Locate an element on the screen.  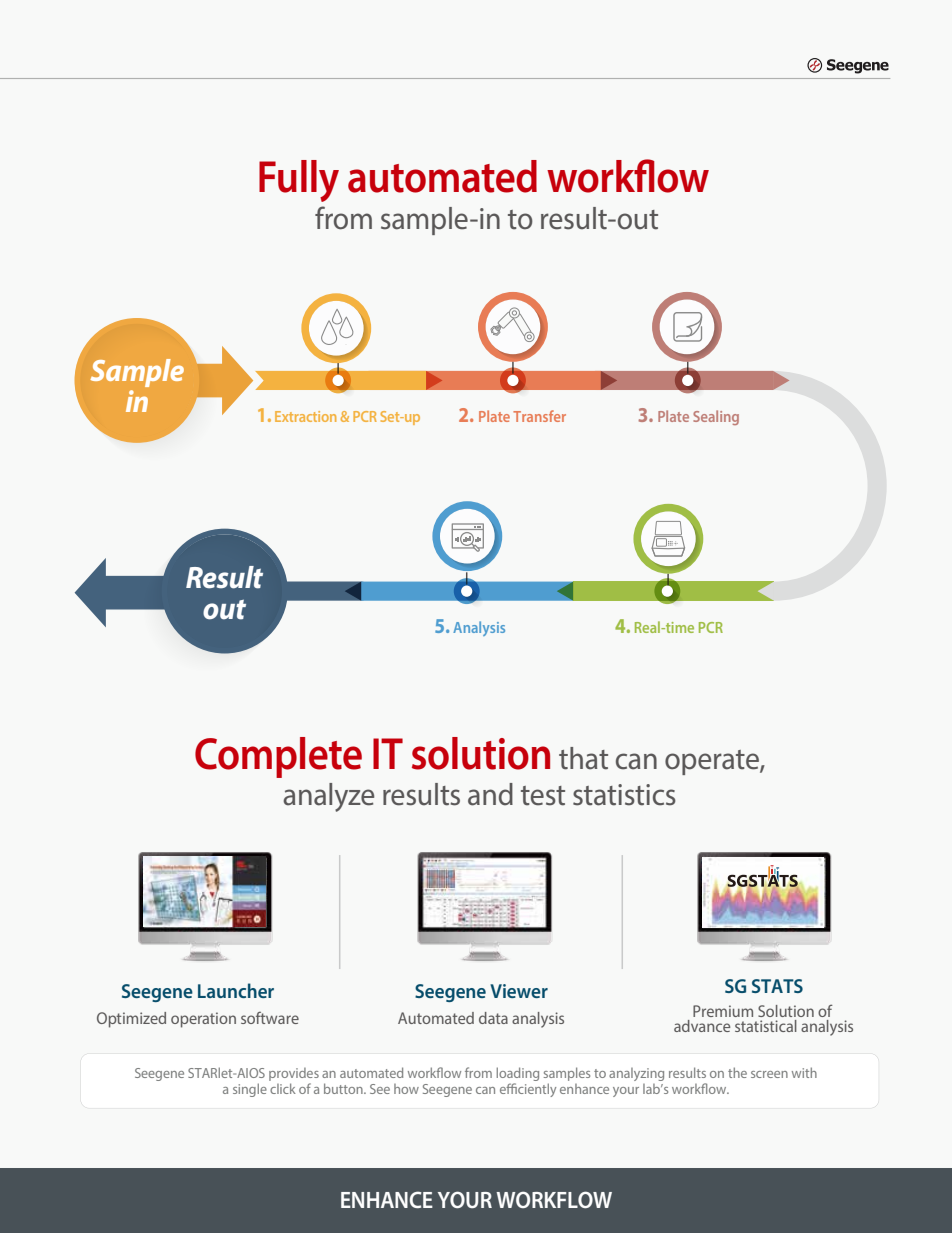
single is located at coordinates (250, 1090).
